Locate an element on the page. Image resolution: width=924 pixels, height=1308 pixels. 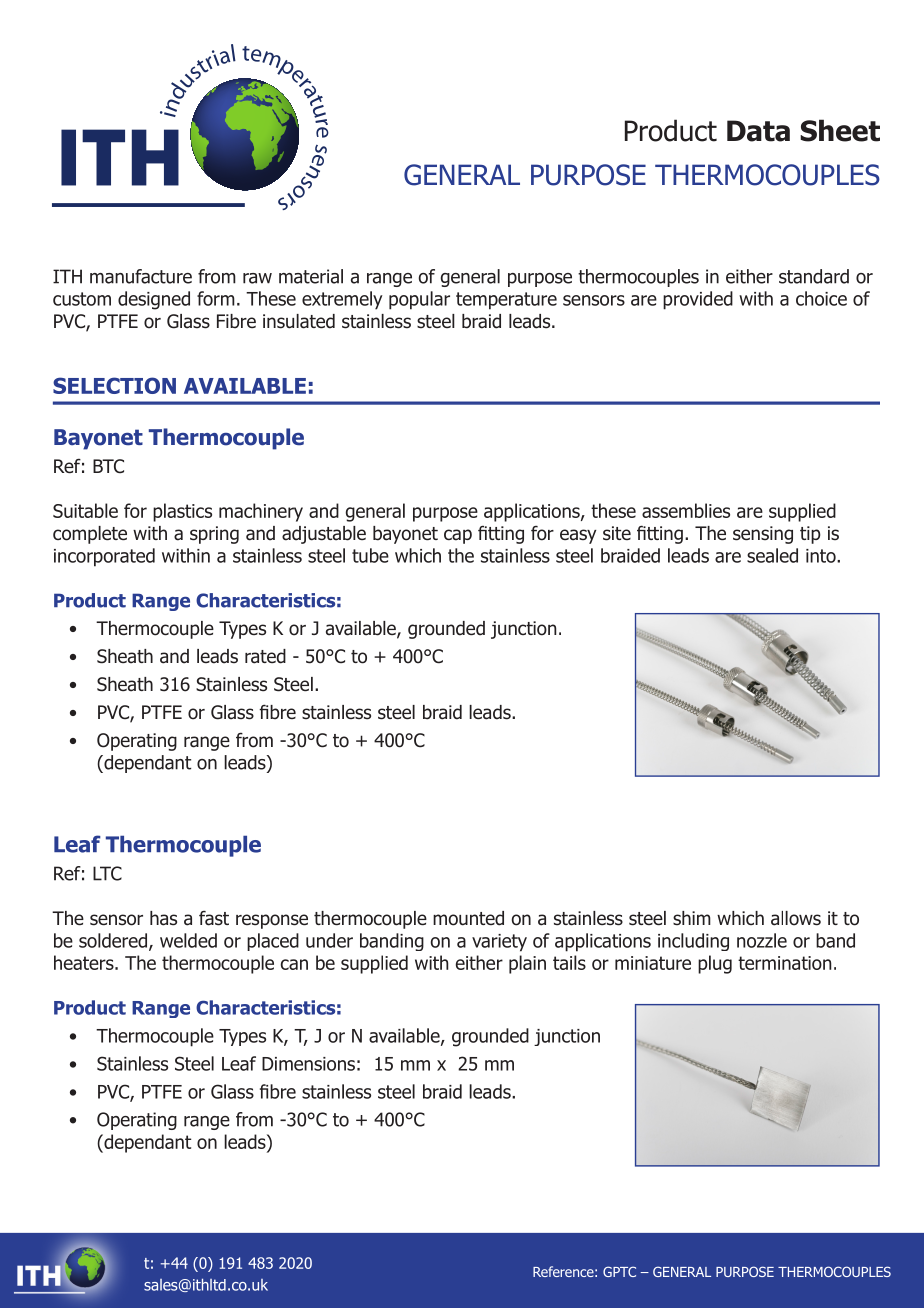
assemblies is located at coordinates (686, 510).
